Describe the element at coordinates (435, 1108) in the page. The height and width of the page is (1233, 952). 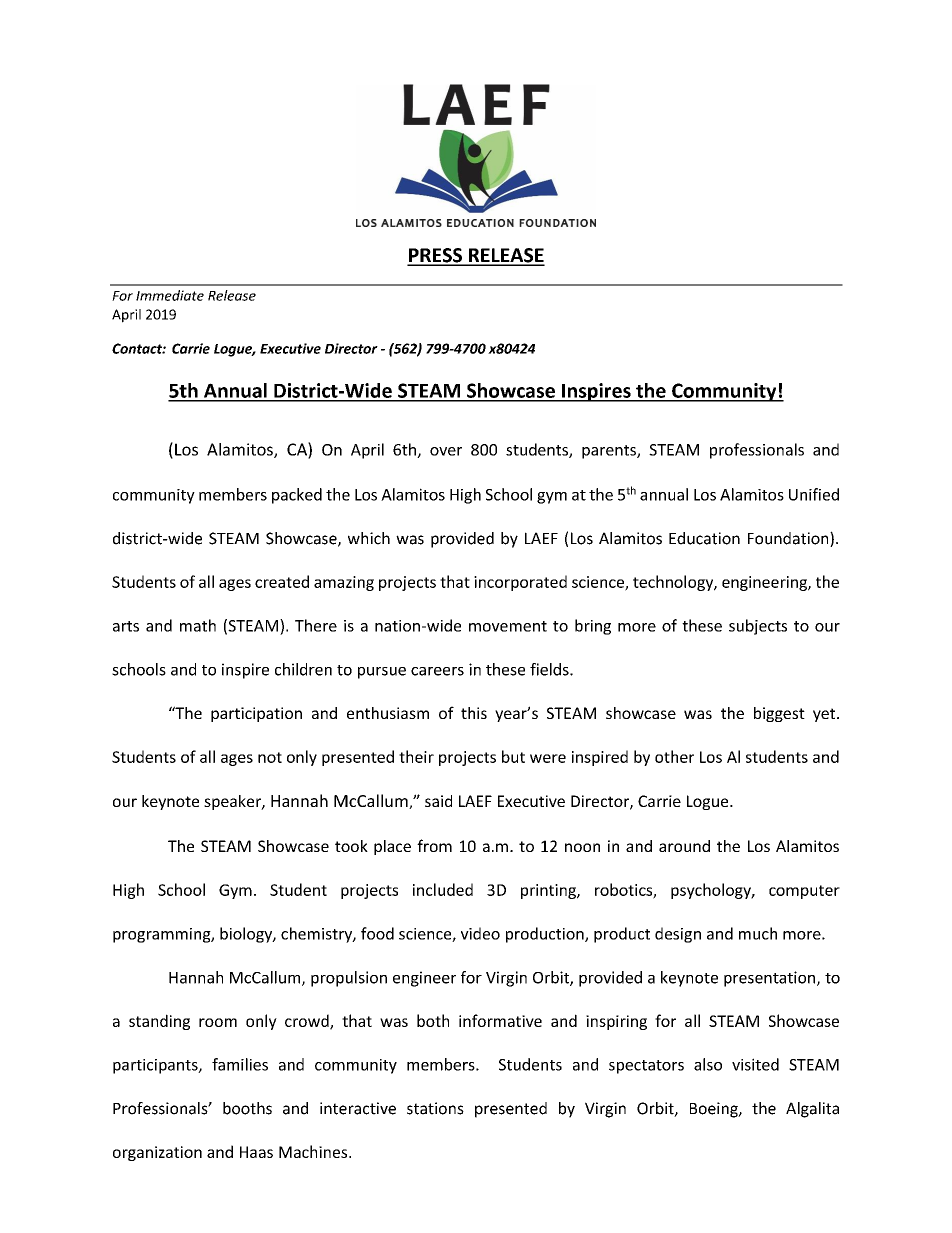
I see `stations` at that location.
